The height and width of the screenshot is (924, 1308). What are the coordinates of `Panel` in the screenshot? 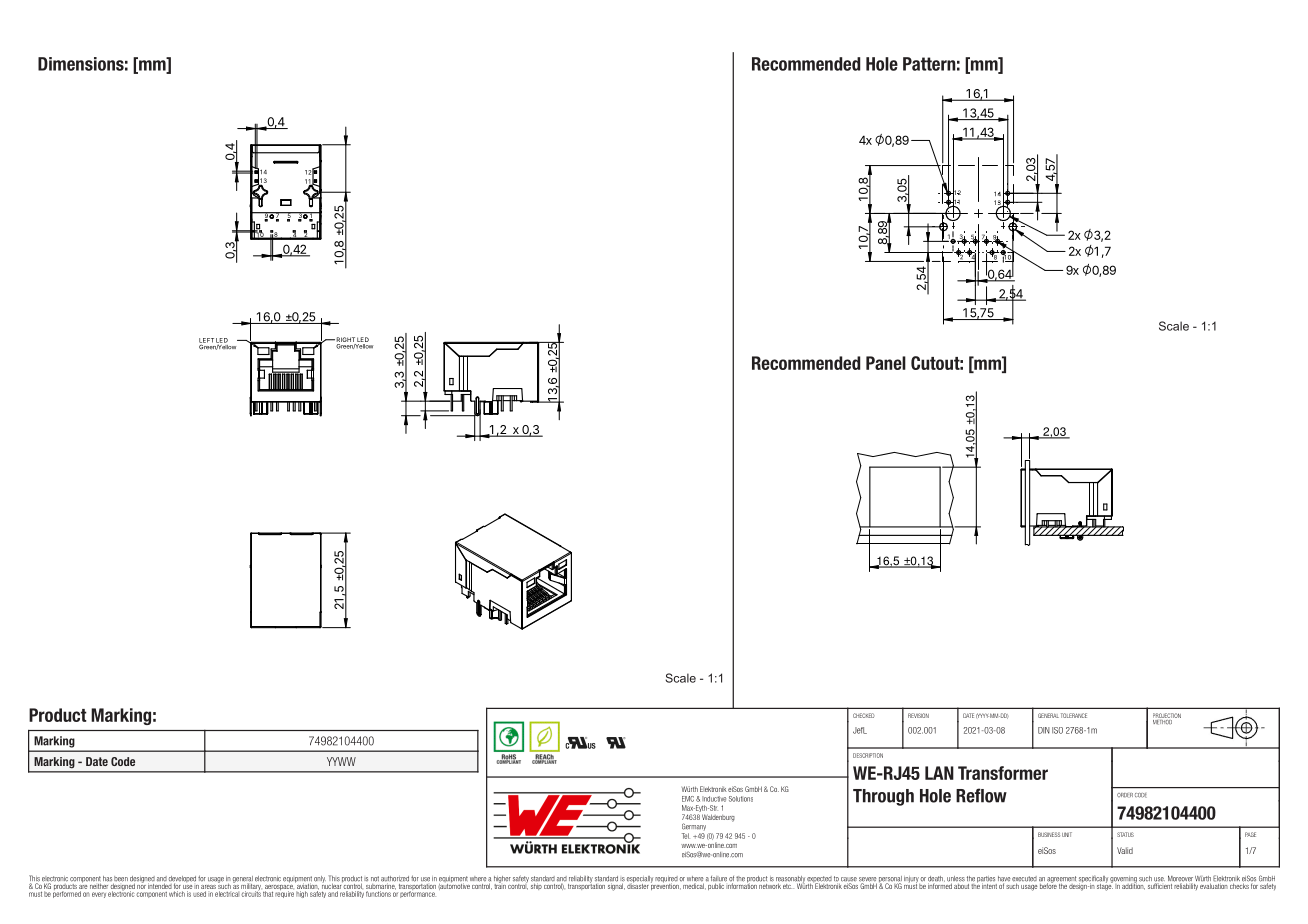 It's located at (886, 363).
